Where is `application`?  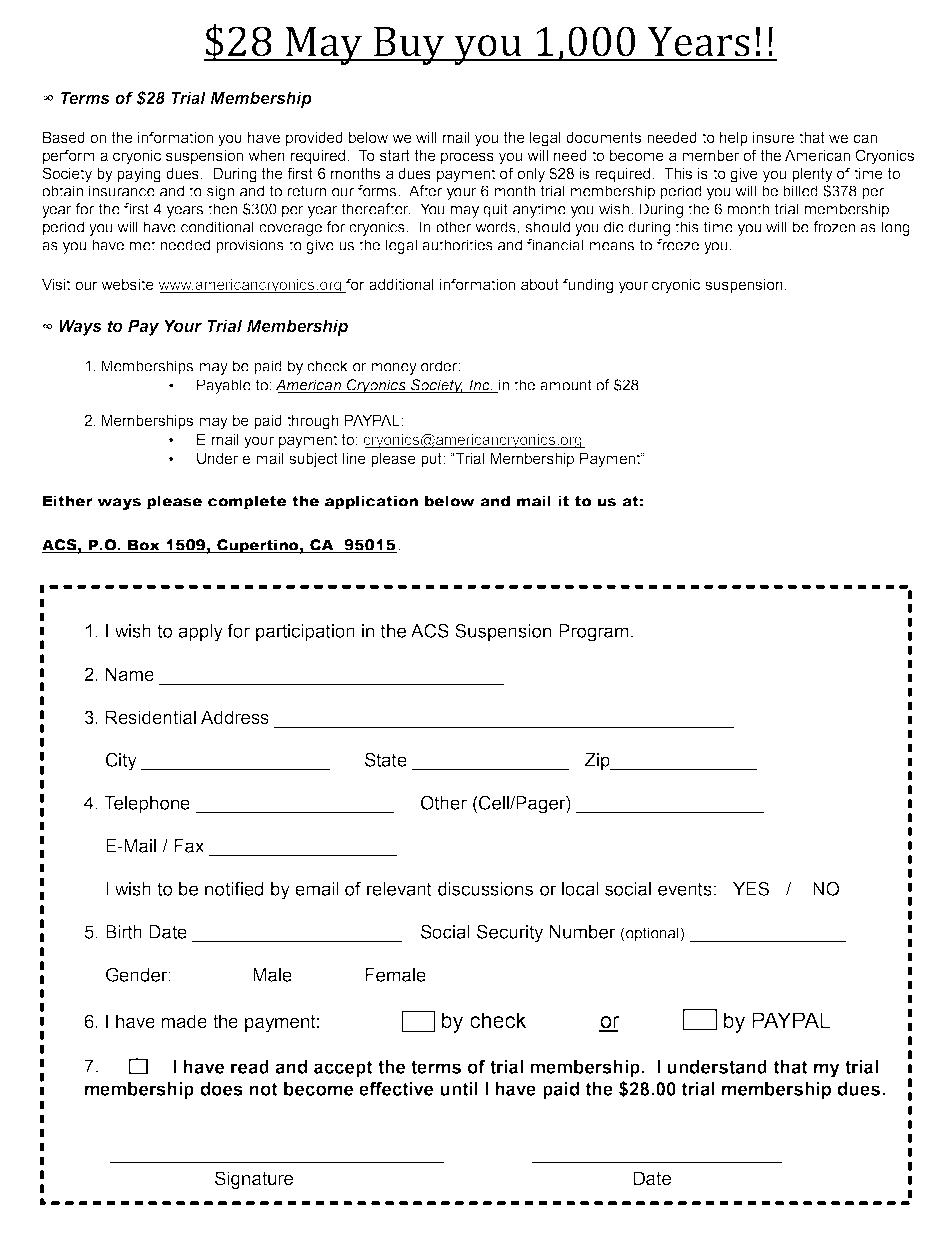 application is located at coordinates (372, 502).
